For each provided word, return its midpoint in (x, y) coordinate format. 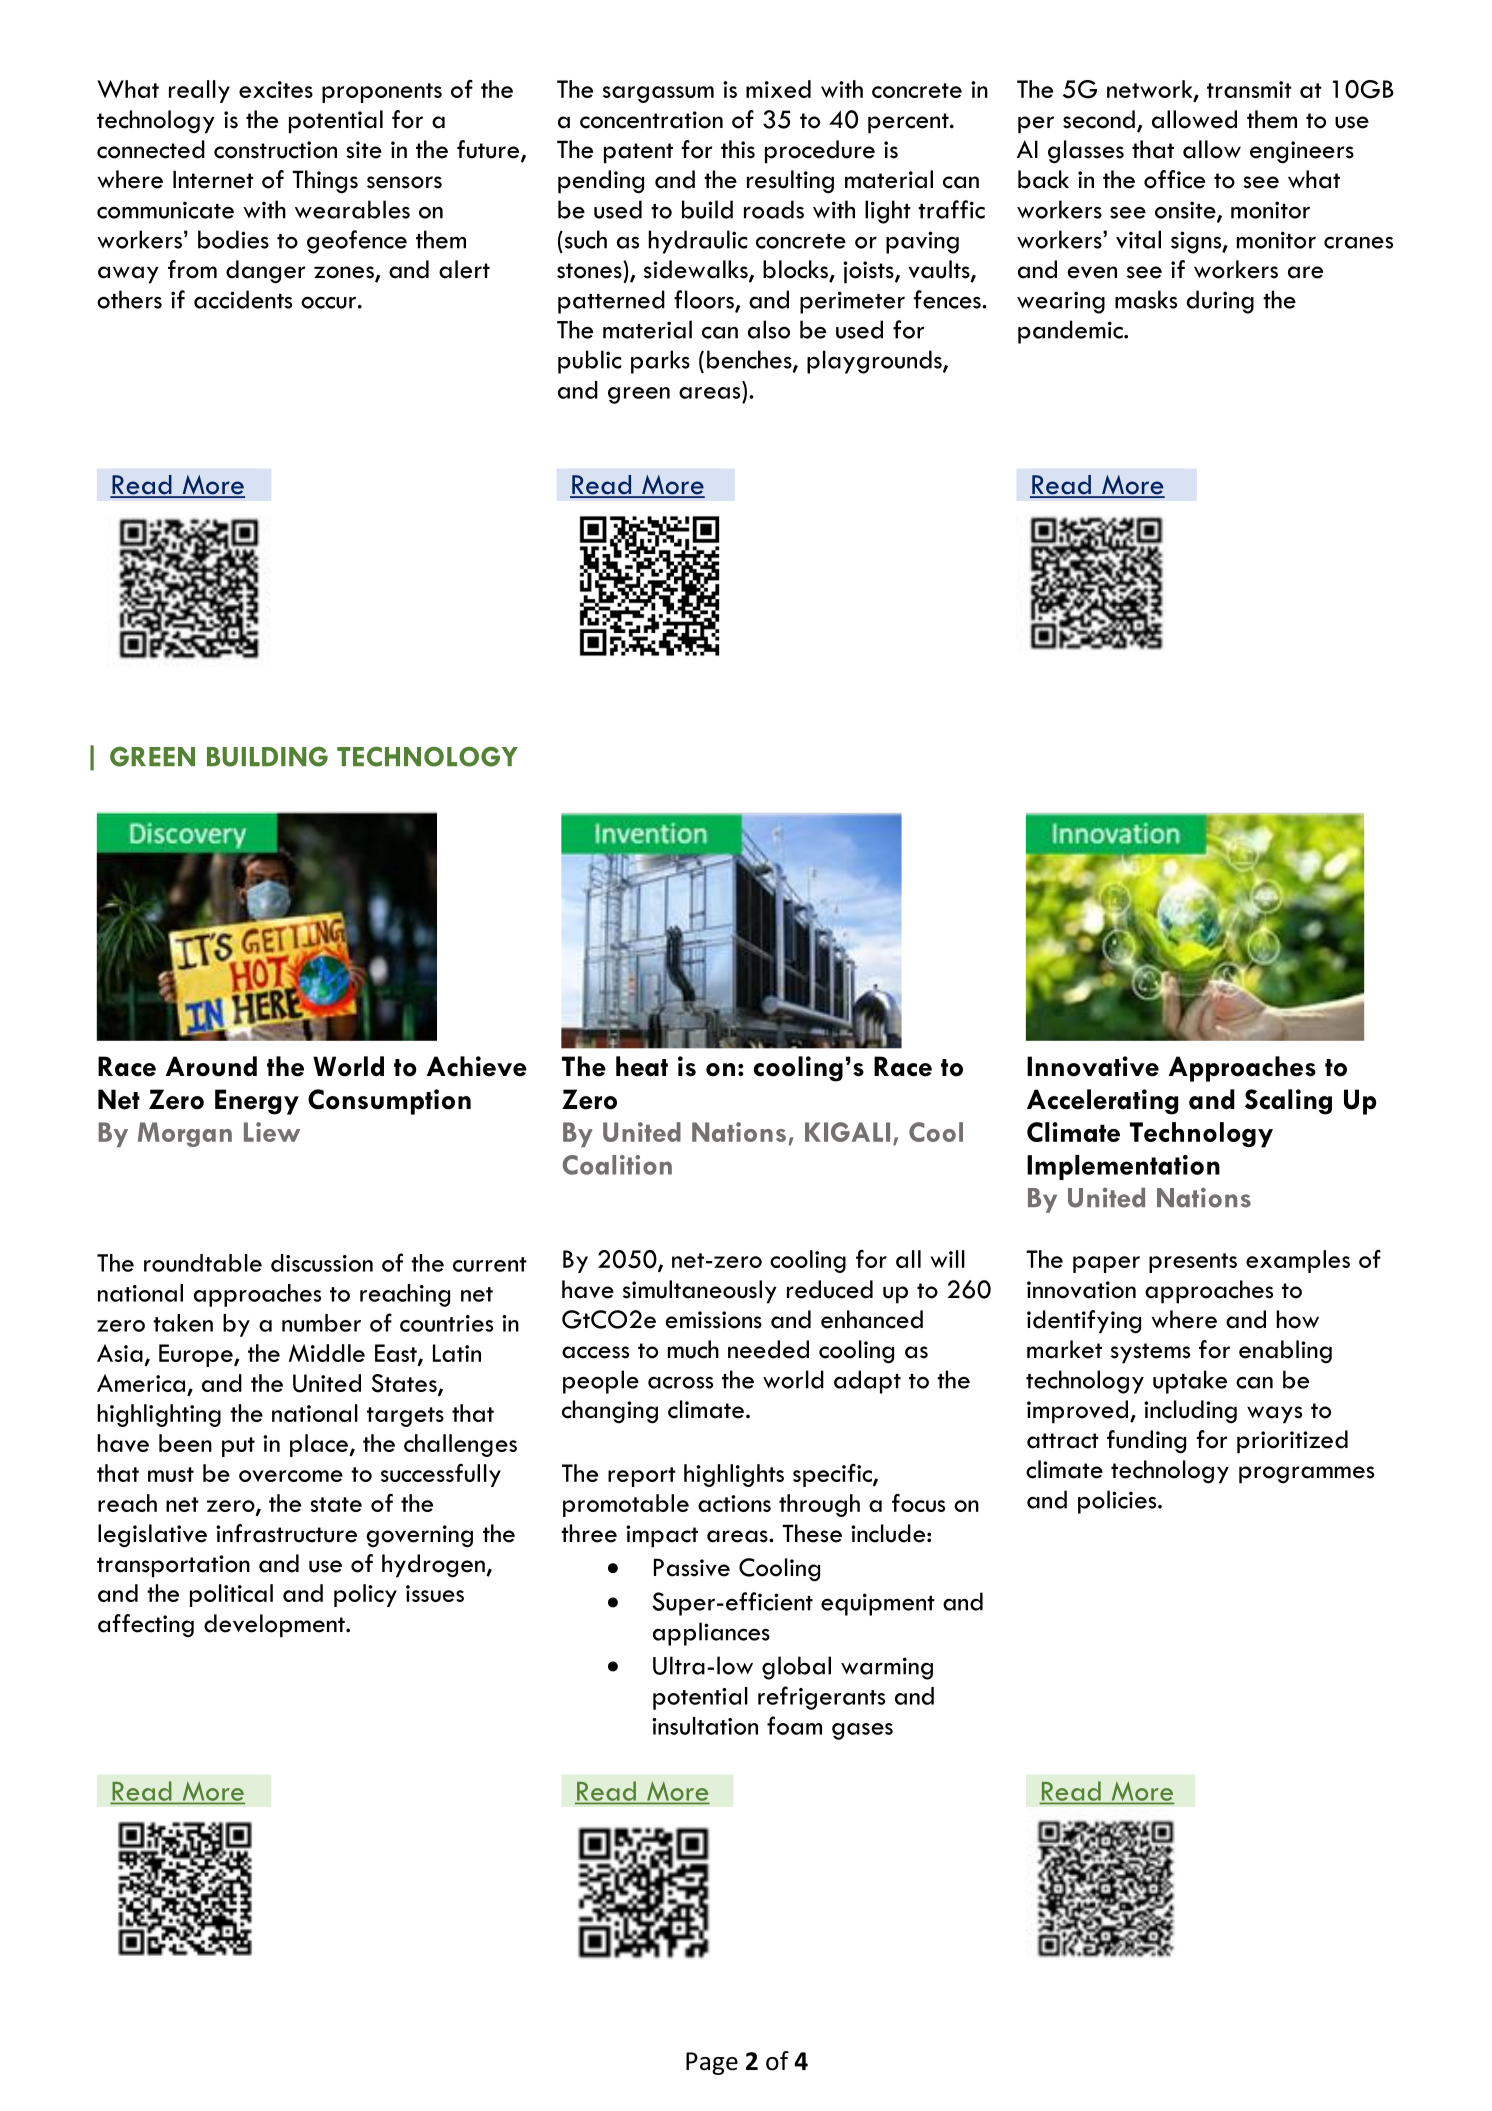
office (1174, 179)
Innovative (1093, 1066)
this (738, 149)
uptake (1190, 1382)
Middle (327, 1353)
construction (275, 150)
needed (768, 1349)
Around (211, 1066)
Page (712, 2063)
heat (642, 1066)
